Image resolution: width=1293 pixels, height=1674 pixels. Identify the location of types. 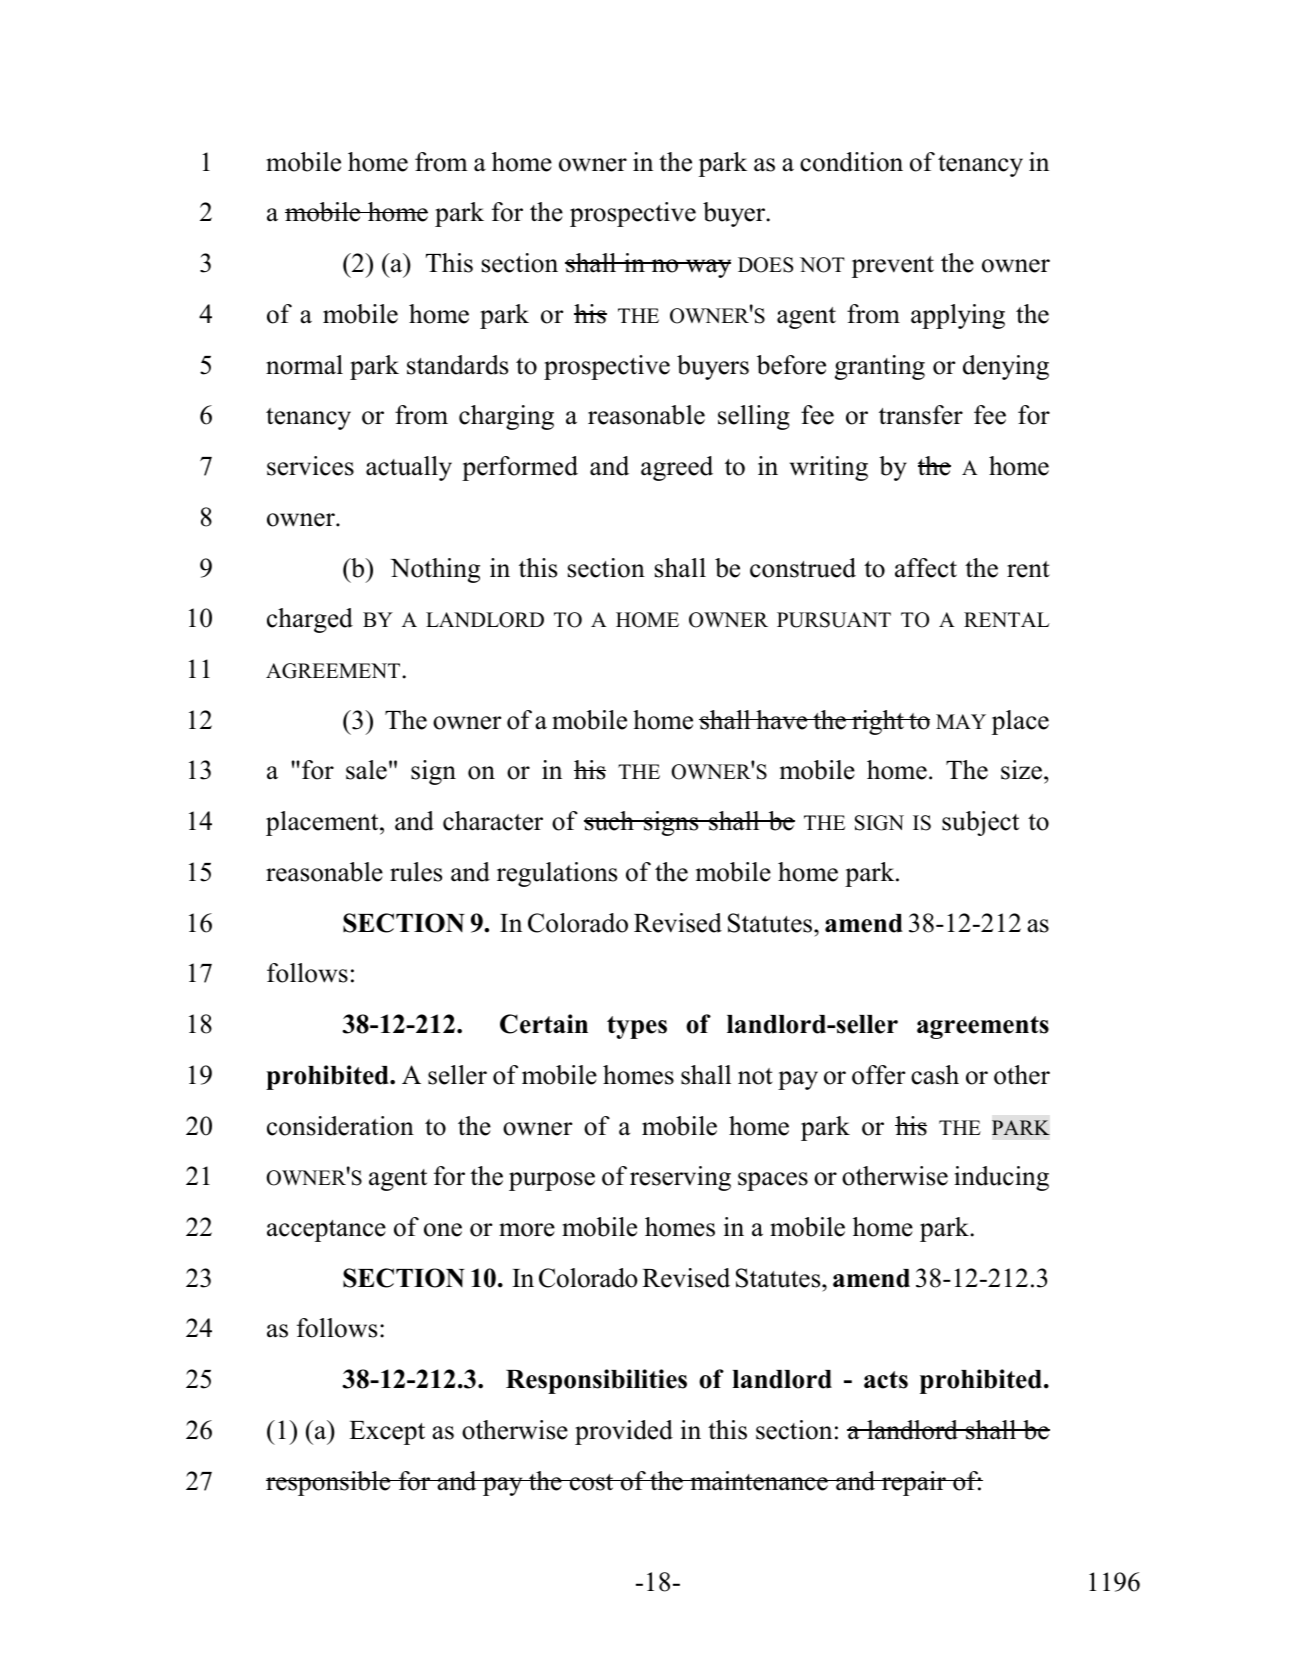
(637, 1027).
